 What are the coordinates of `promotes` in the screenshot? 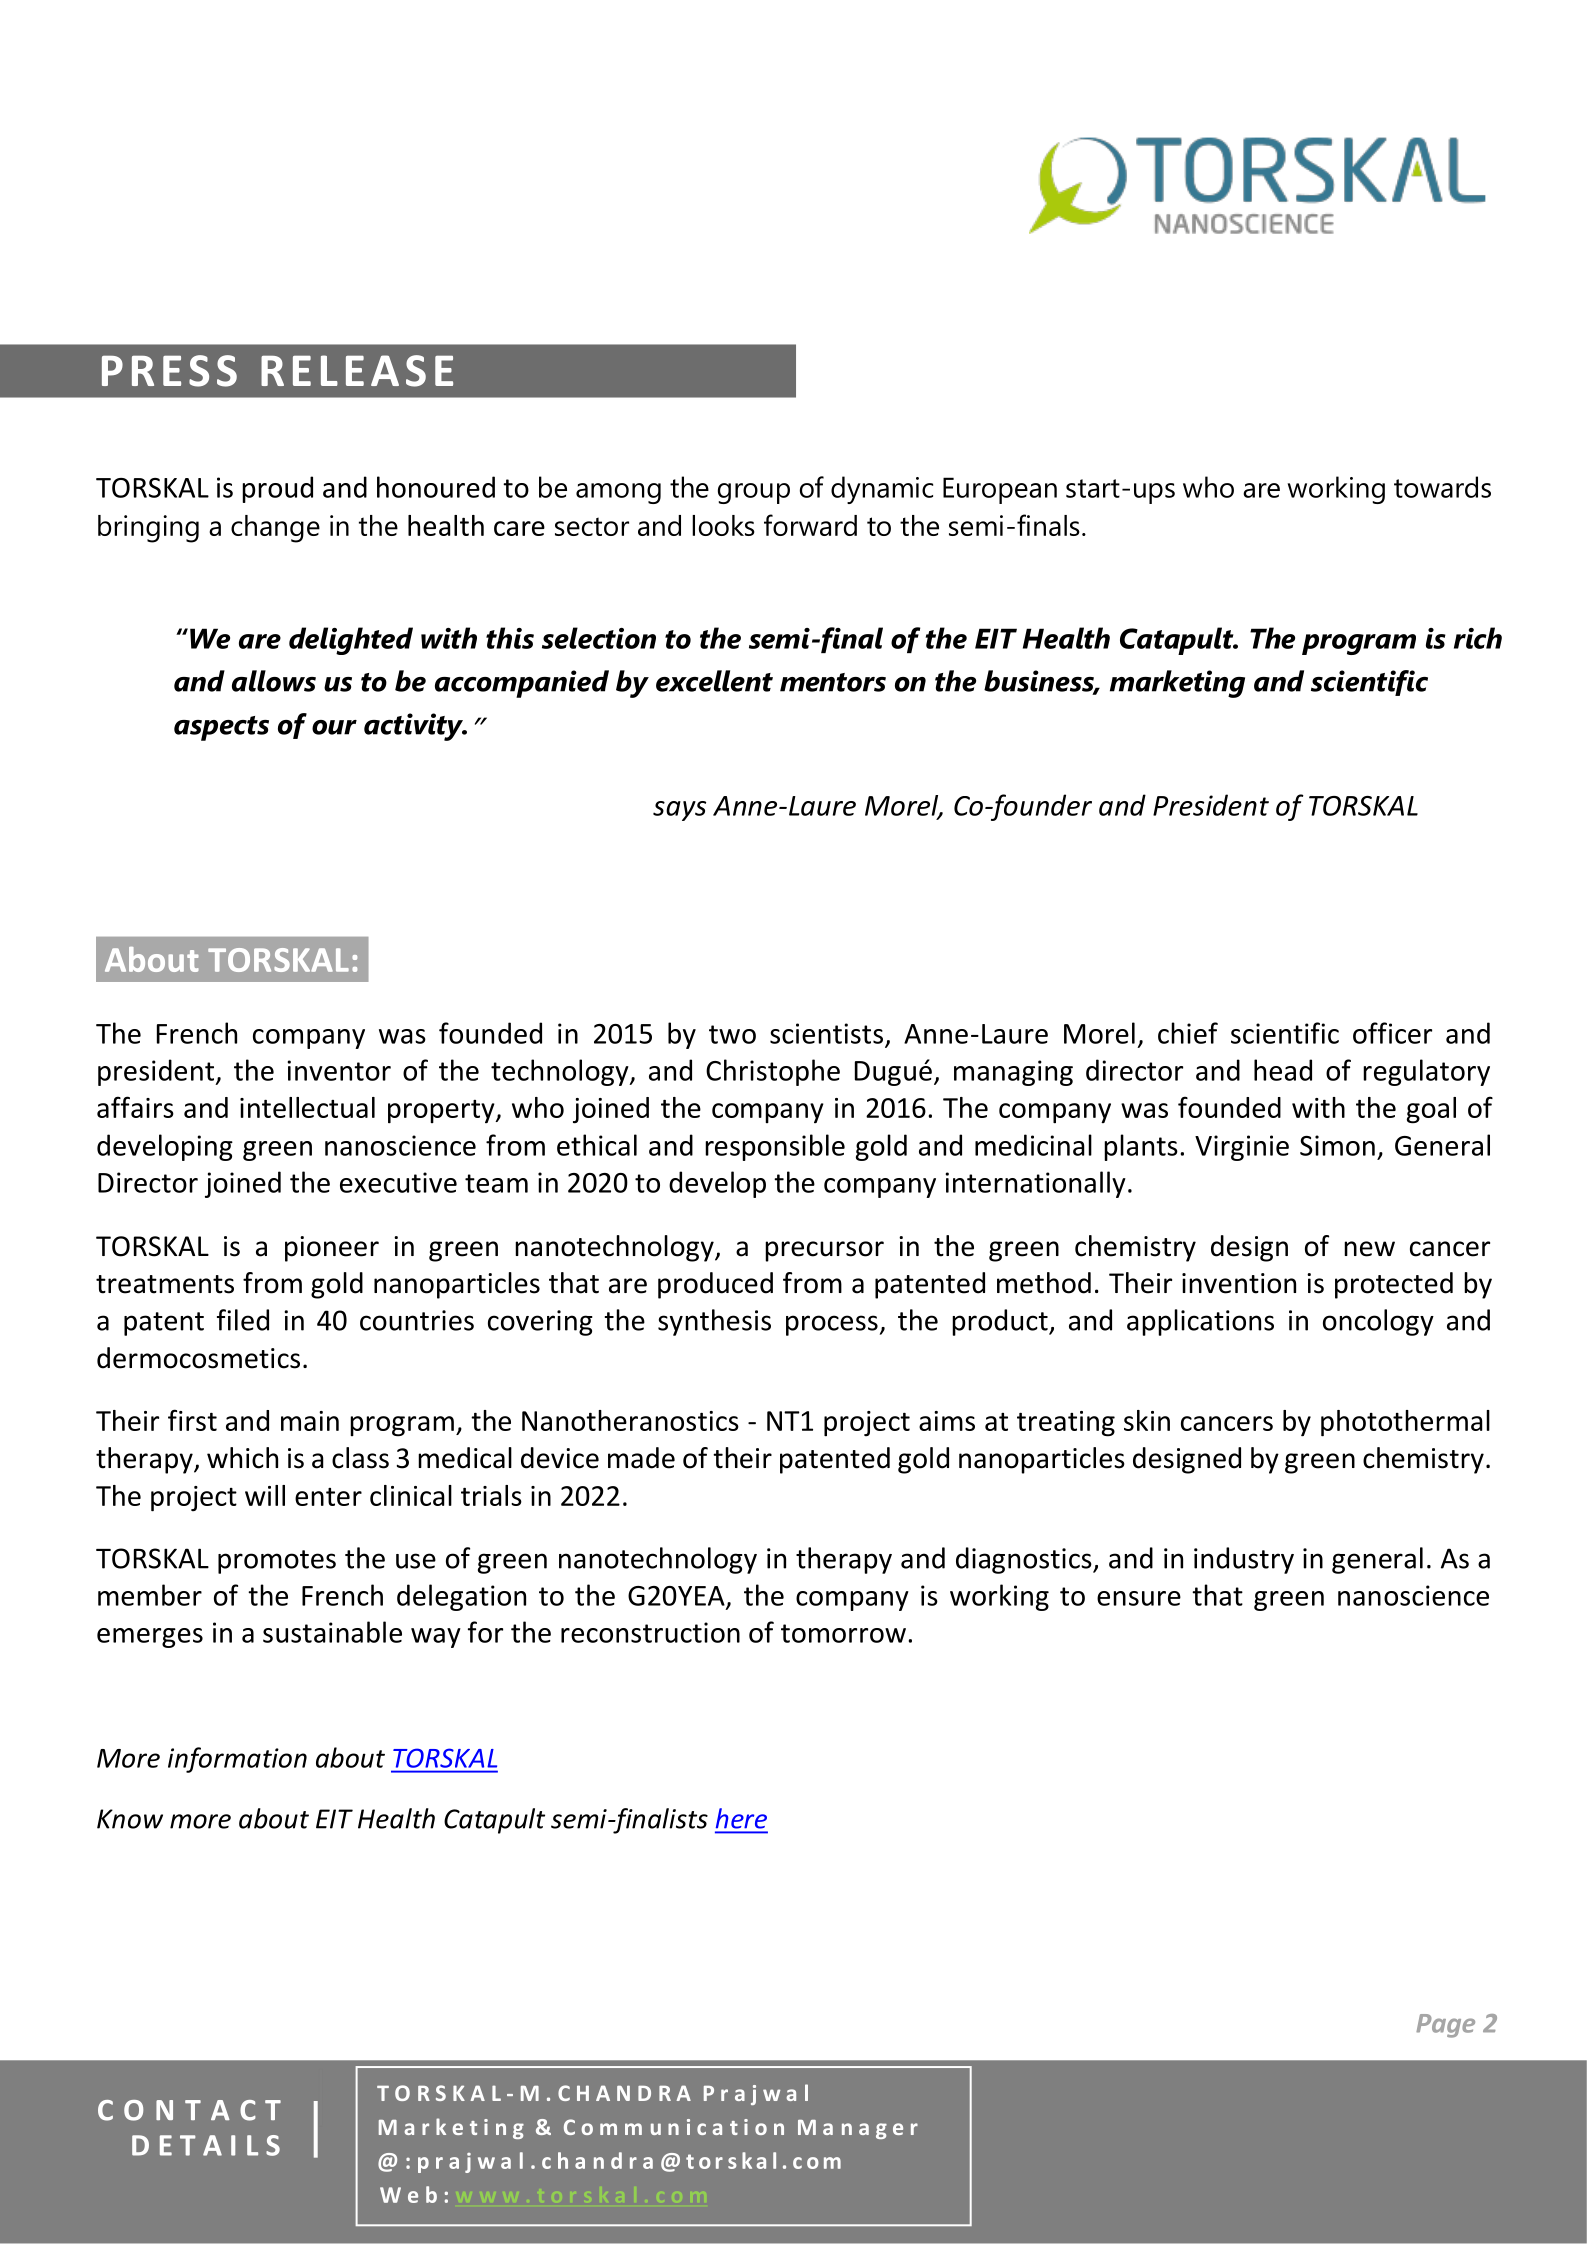 It's located at (277, 1562).
